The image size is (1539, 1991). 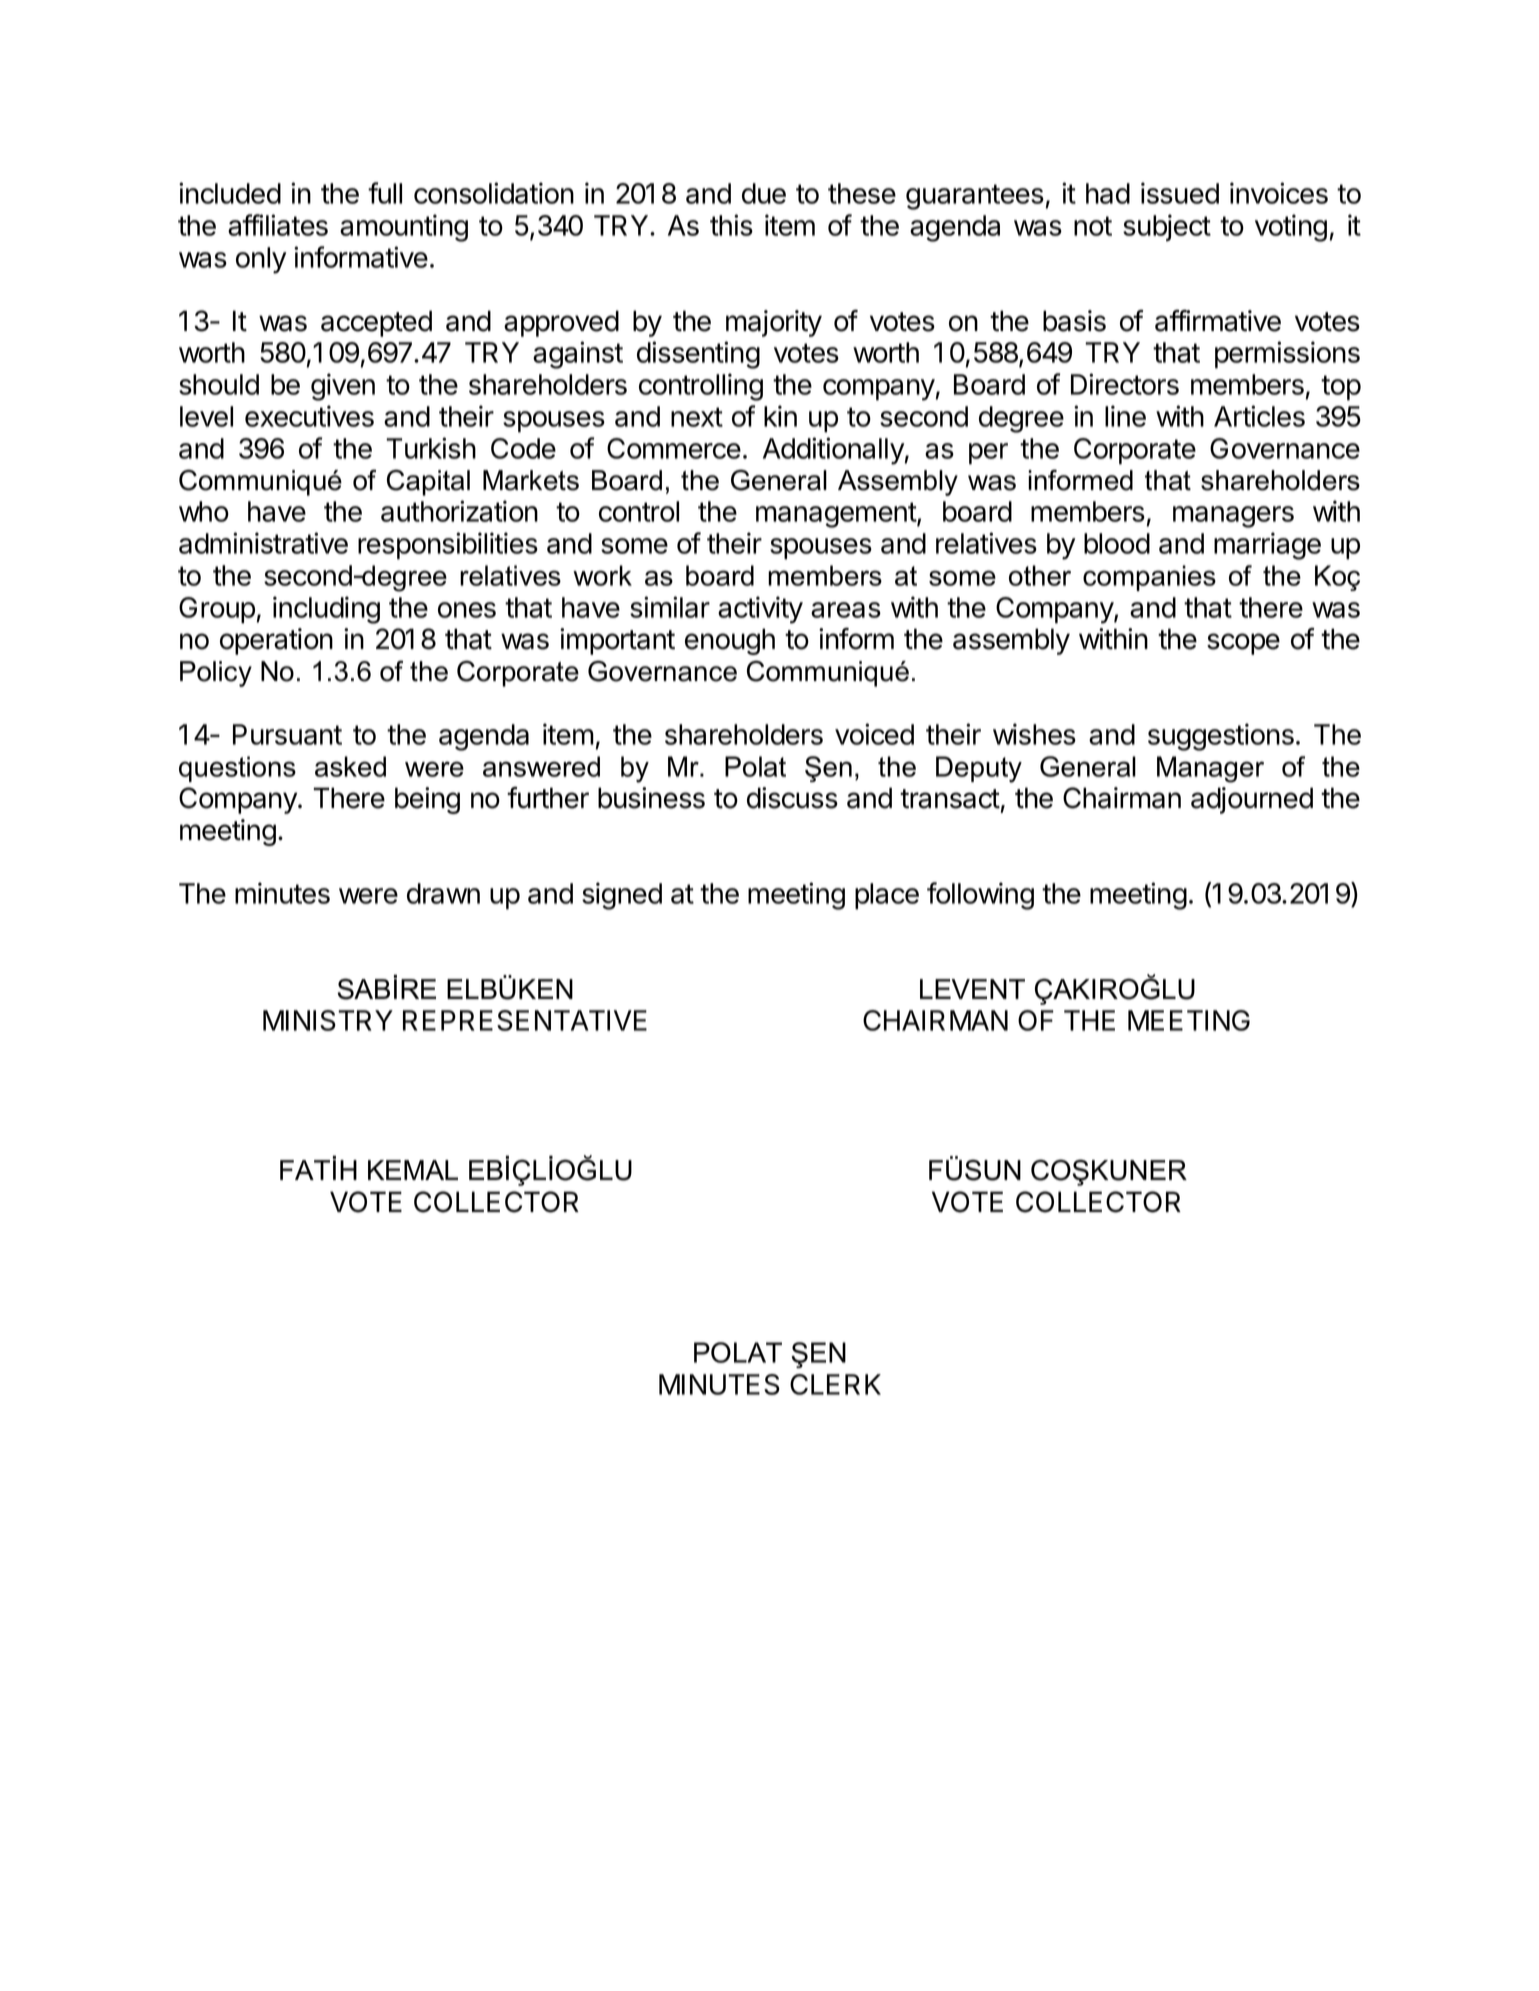 What do you see at coordinates (350, 766) in the screenshot?
I see `asked` at bounding box center [350, 766].
